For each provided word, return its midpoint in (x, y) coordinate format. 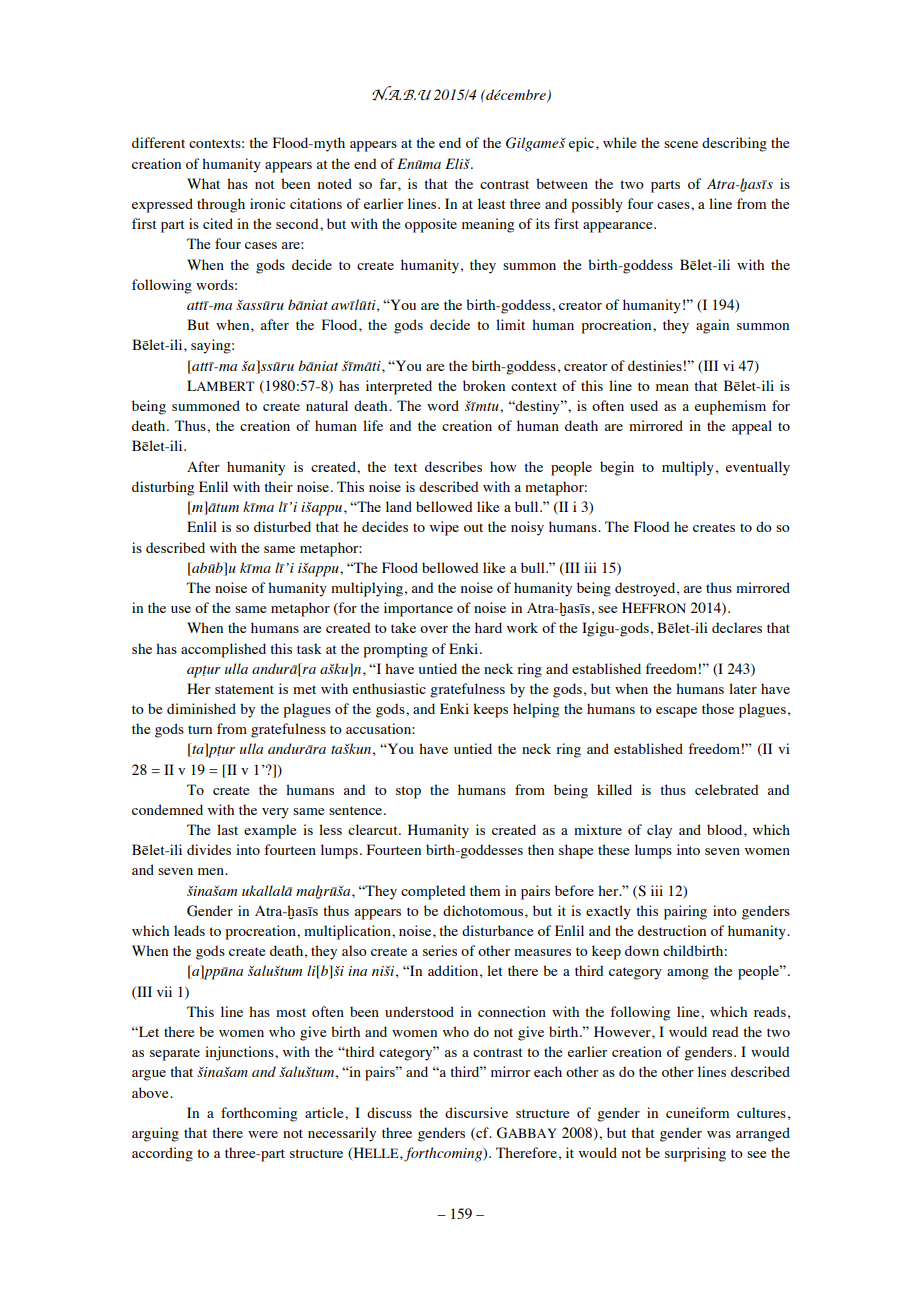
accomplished (223, 650)
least (492, 203)
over (434, 629)
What (203, 183)
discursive (476, 1112)
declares (737, 627)
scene (681, 144)
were (263, 1134)
